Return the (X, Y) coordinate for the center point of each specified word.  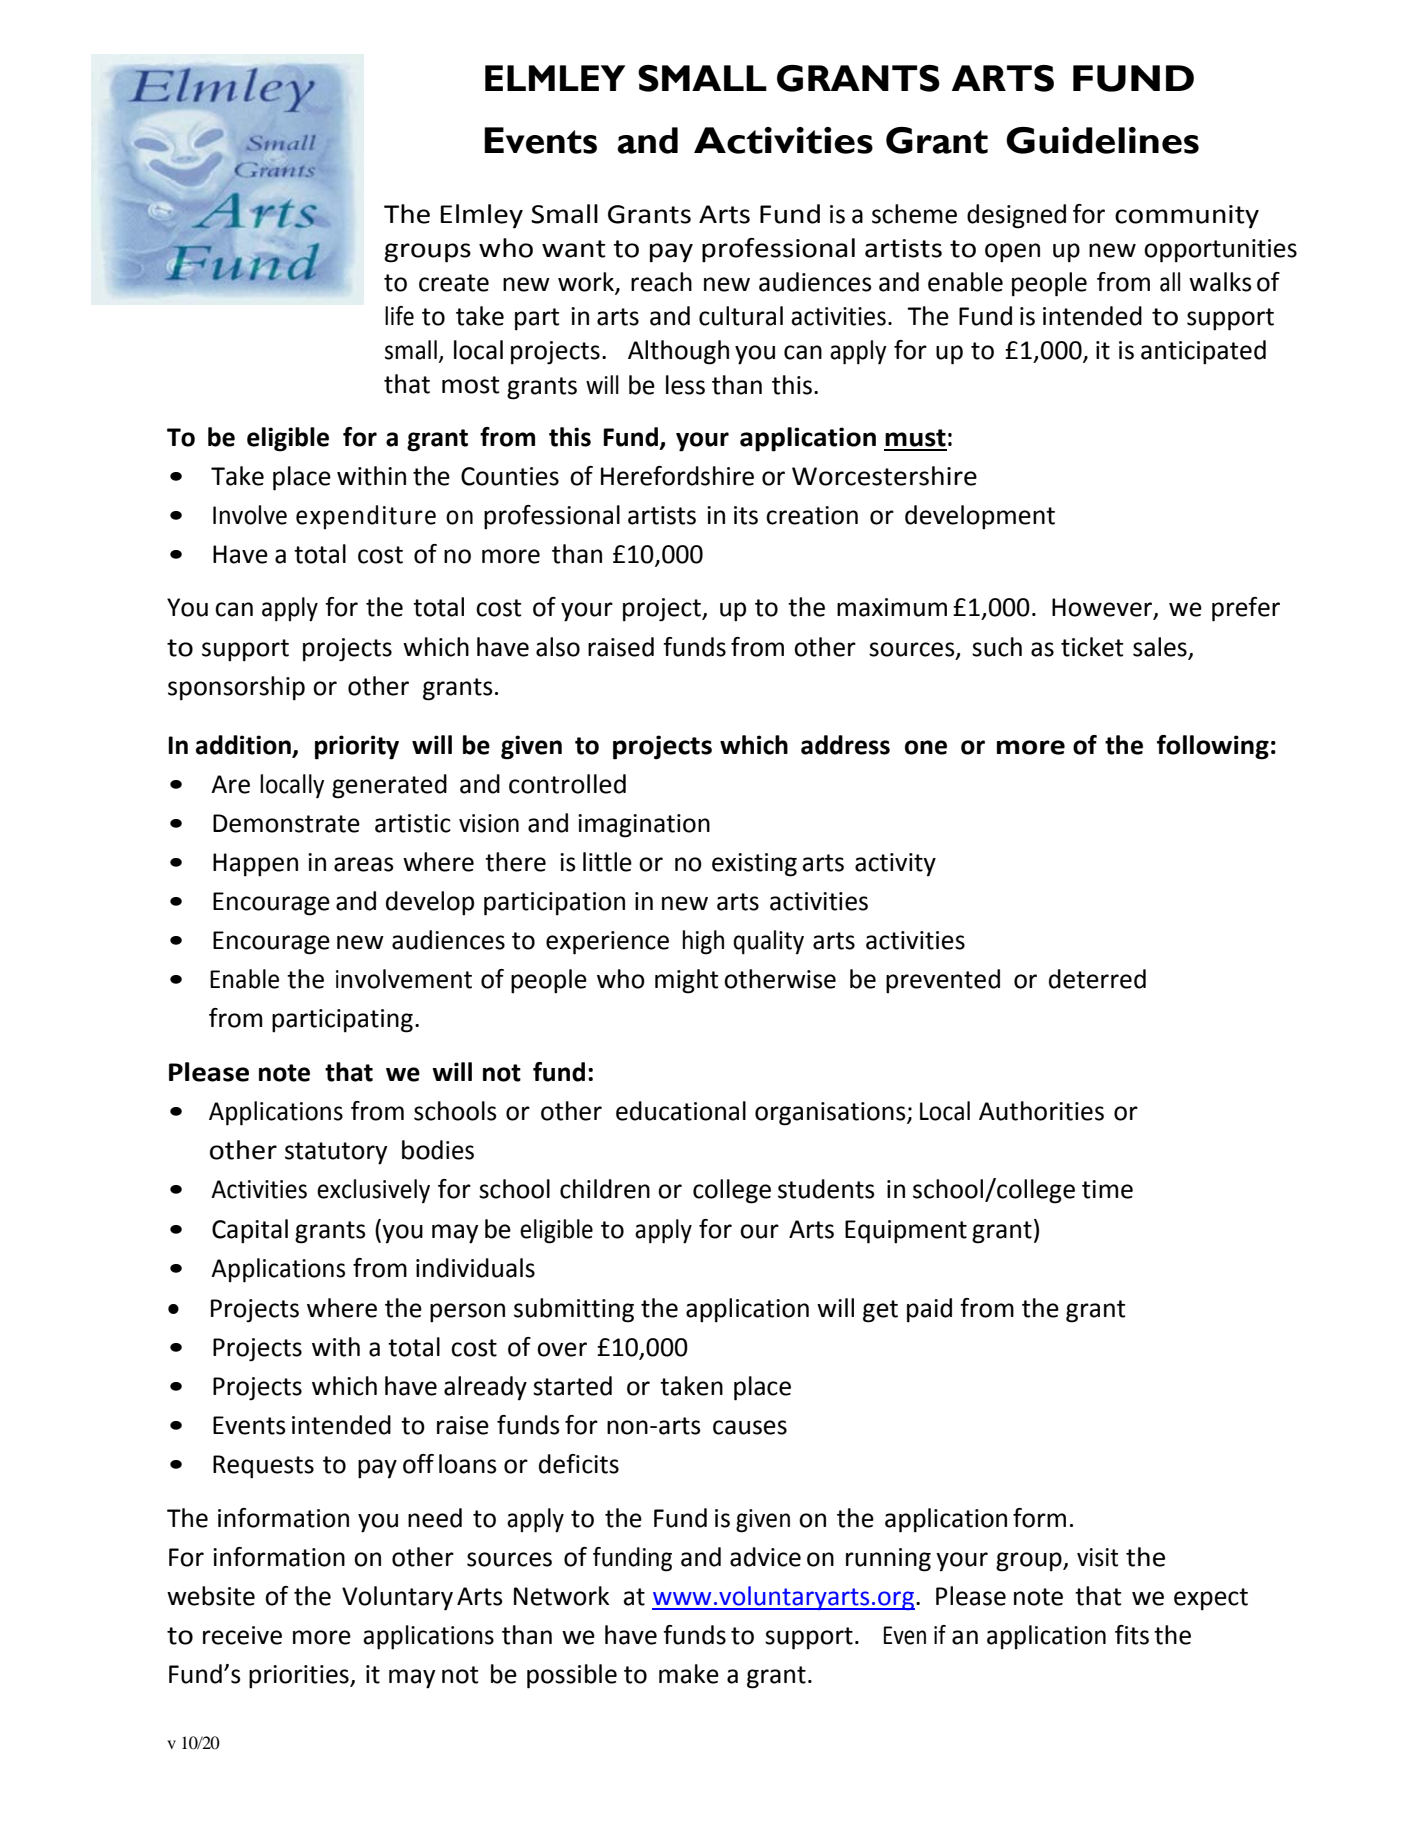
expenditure (366, 517)
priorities (300, 1677)
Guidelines (1102, 140)
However (1103, 608)
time (1107, 1189)
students (826, 1189)
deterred (1097, 979)
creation (812, 515)
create (454, 283)
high (703, 942)
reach (661, 282)
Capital (250, 1231)
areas (364, 864)
